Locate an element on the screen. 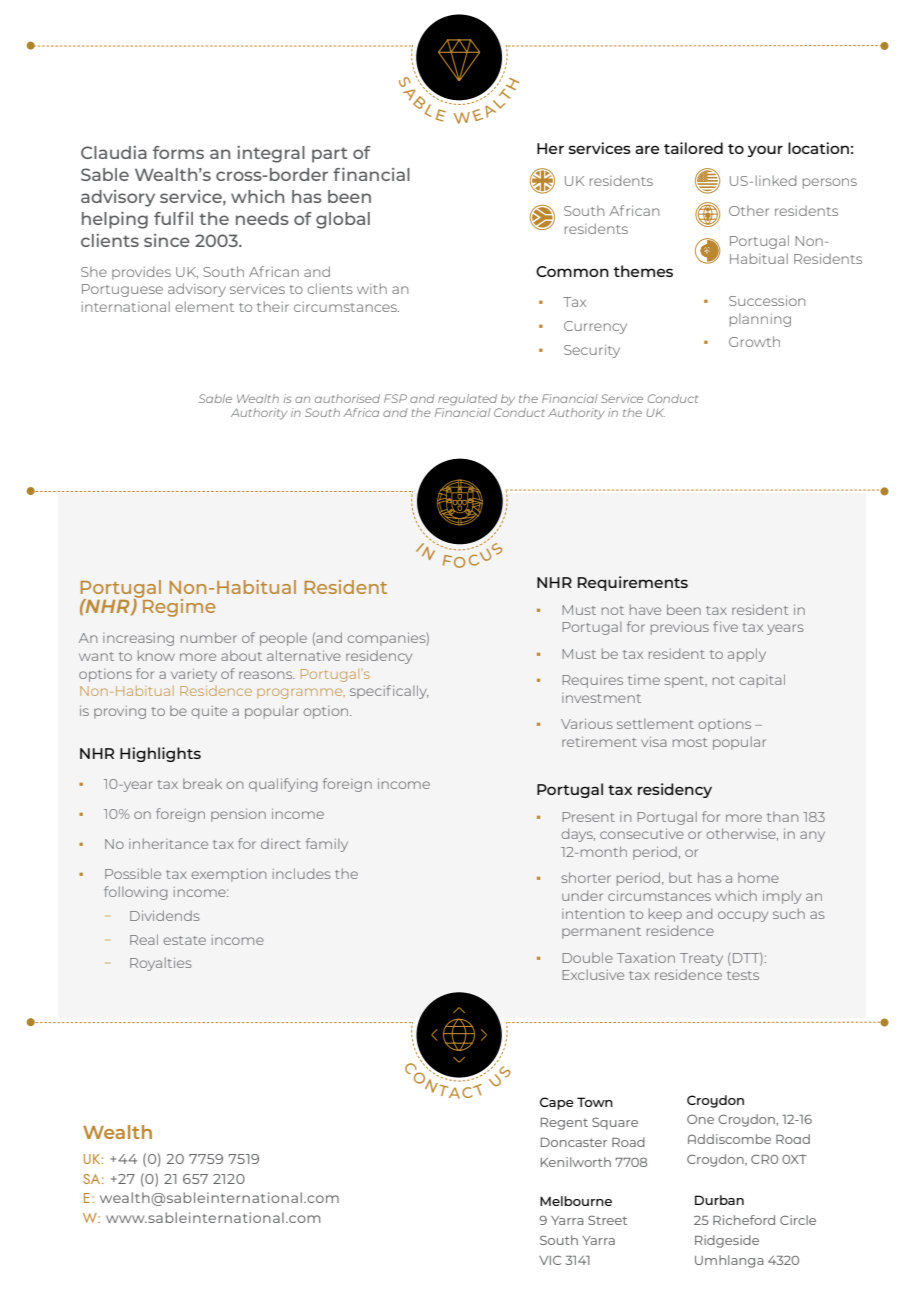 The height and width of the screenshot is (1311, 924). global is located at coordinates (343, 220).
